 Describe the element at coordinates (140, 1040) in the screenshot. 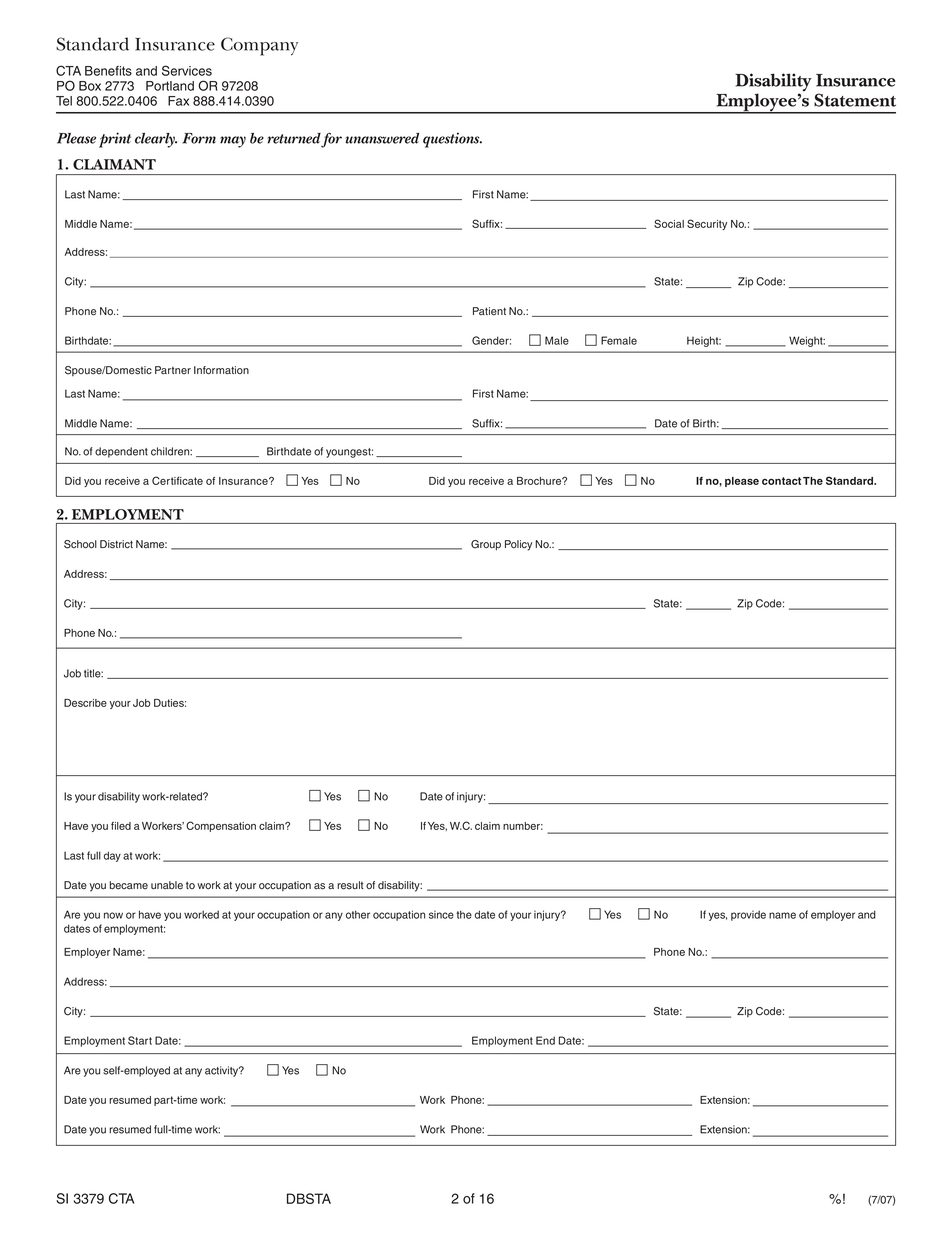

I see `Start` at that location.
